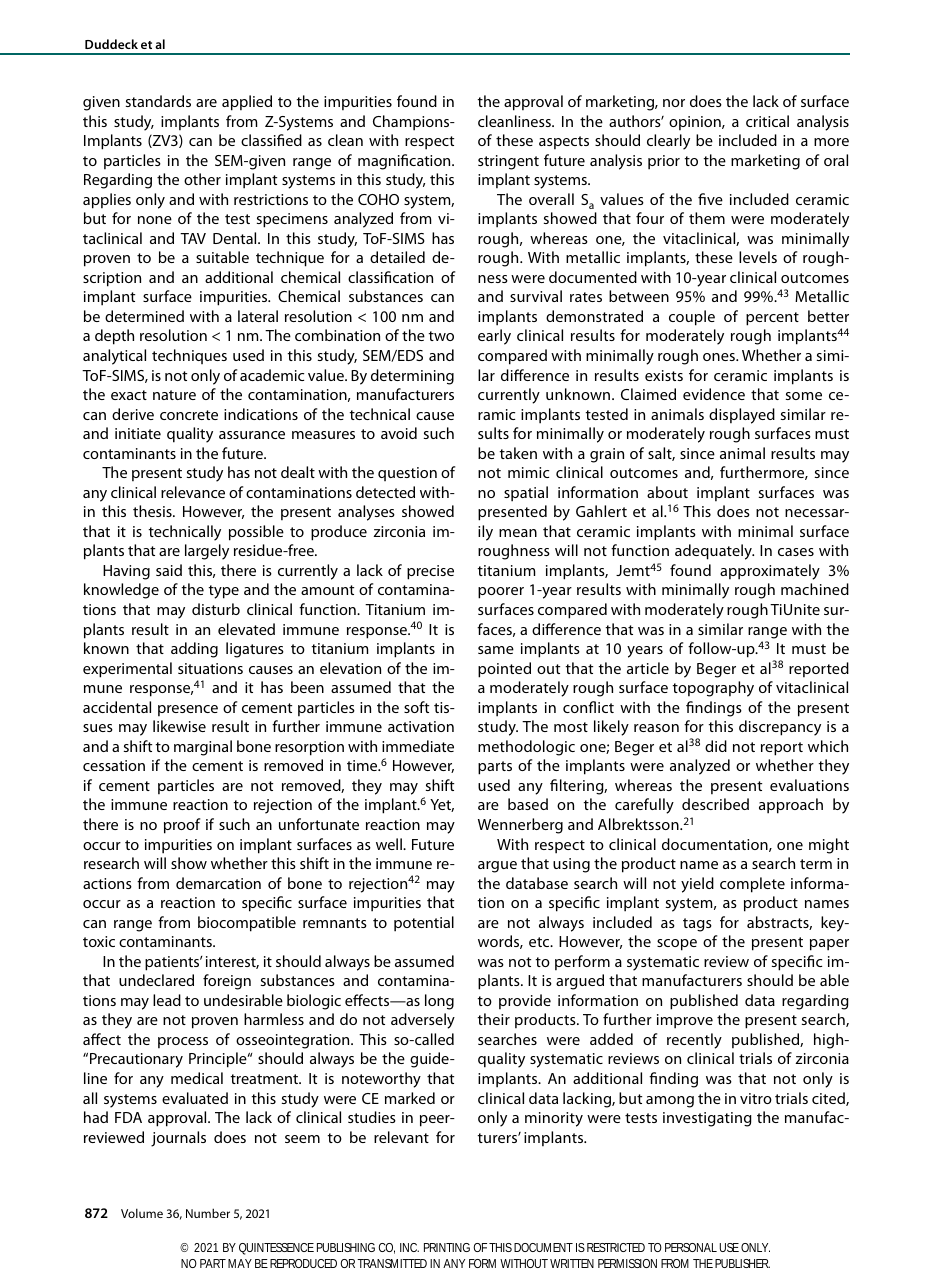  I want to click on PUBLISHER, so click(742, 1263).
